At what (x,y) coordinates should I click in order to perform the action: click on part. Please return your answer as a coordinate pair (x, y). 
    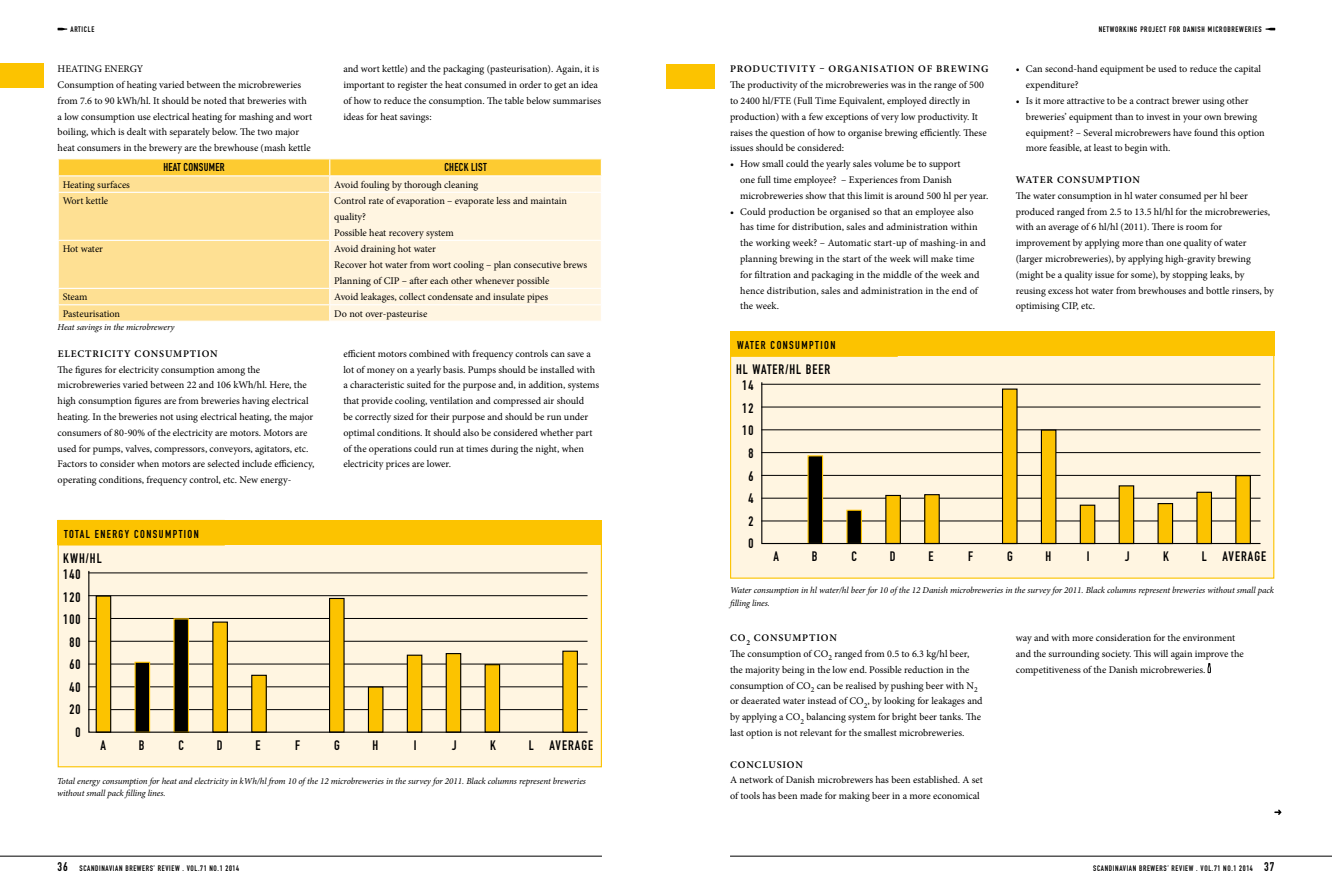
    Looking at the image, I should click on (584, 434).
